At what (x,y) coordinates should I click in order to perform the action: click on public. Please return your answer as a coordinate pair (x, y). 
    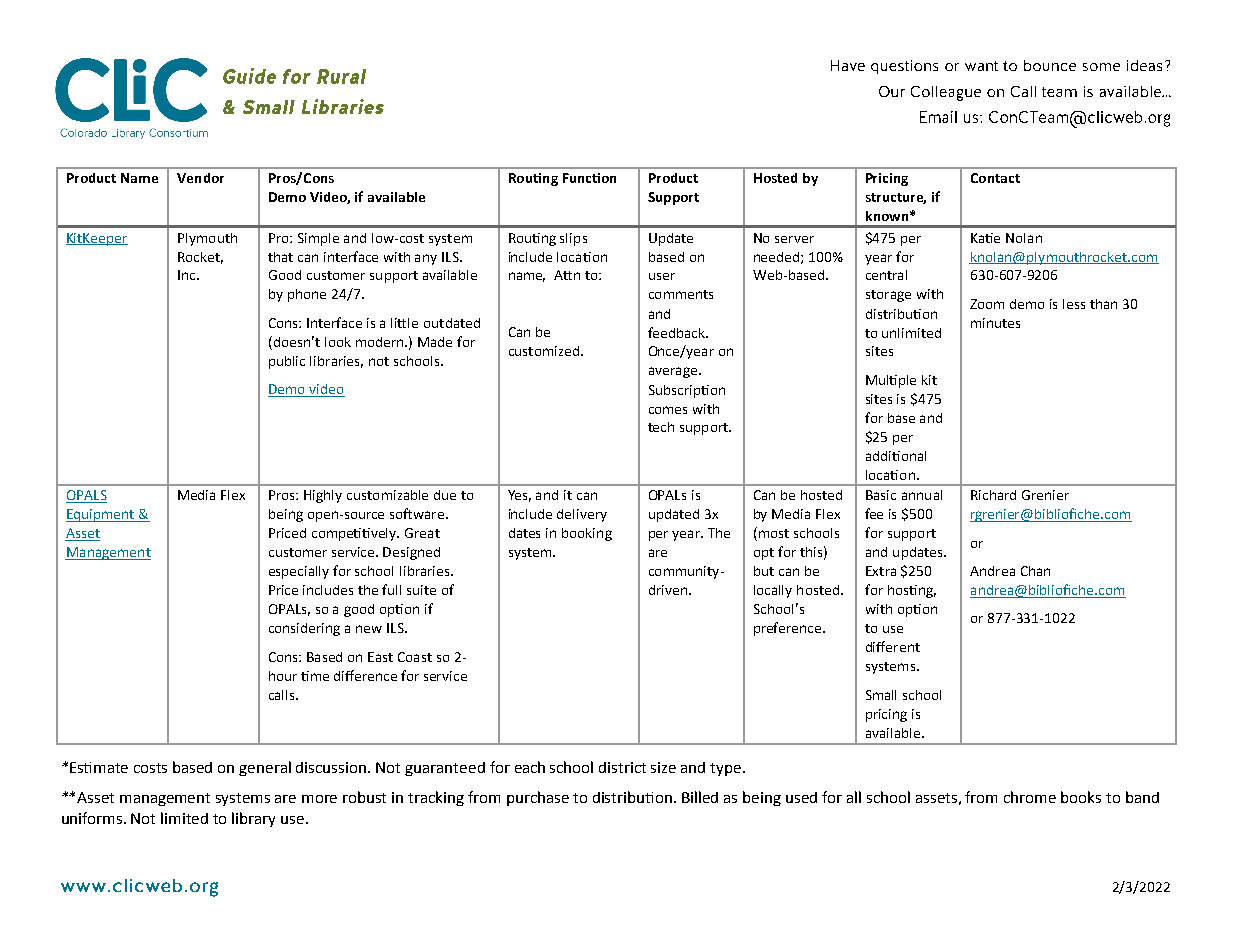
    Looking at the image, I should click on (287, 362).
